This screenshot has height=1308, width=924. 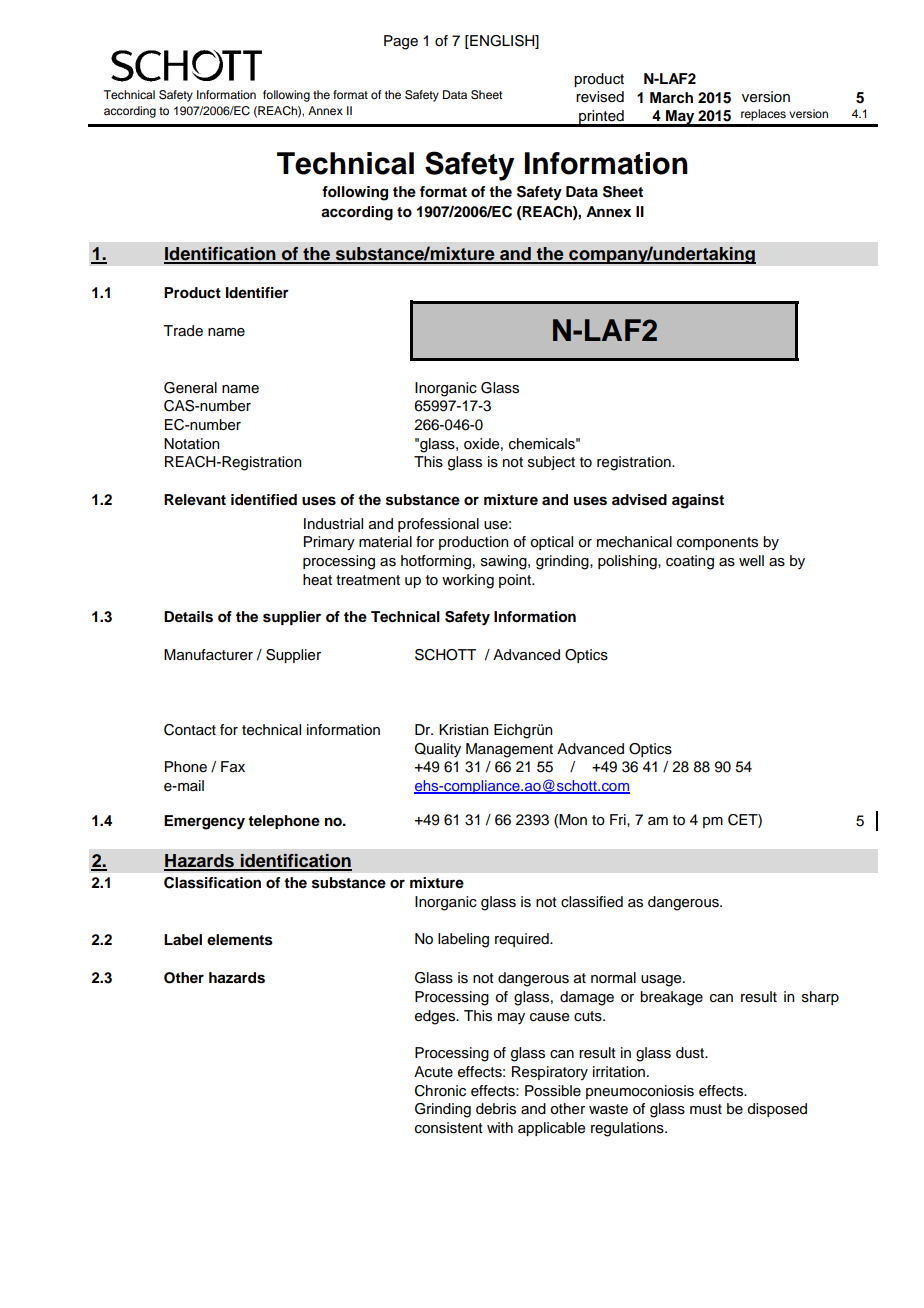 I want to click on classified, so click(x=592, y=902).
